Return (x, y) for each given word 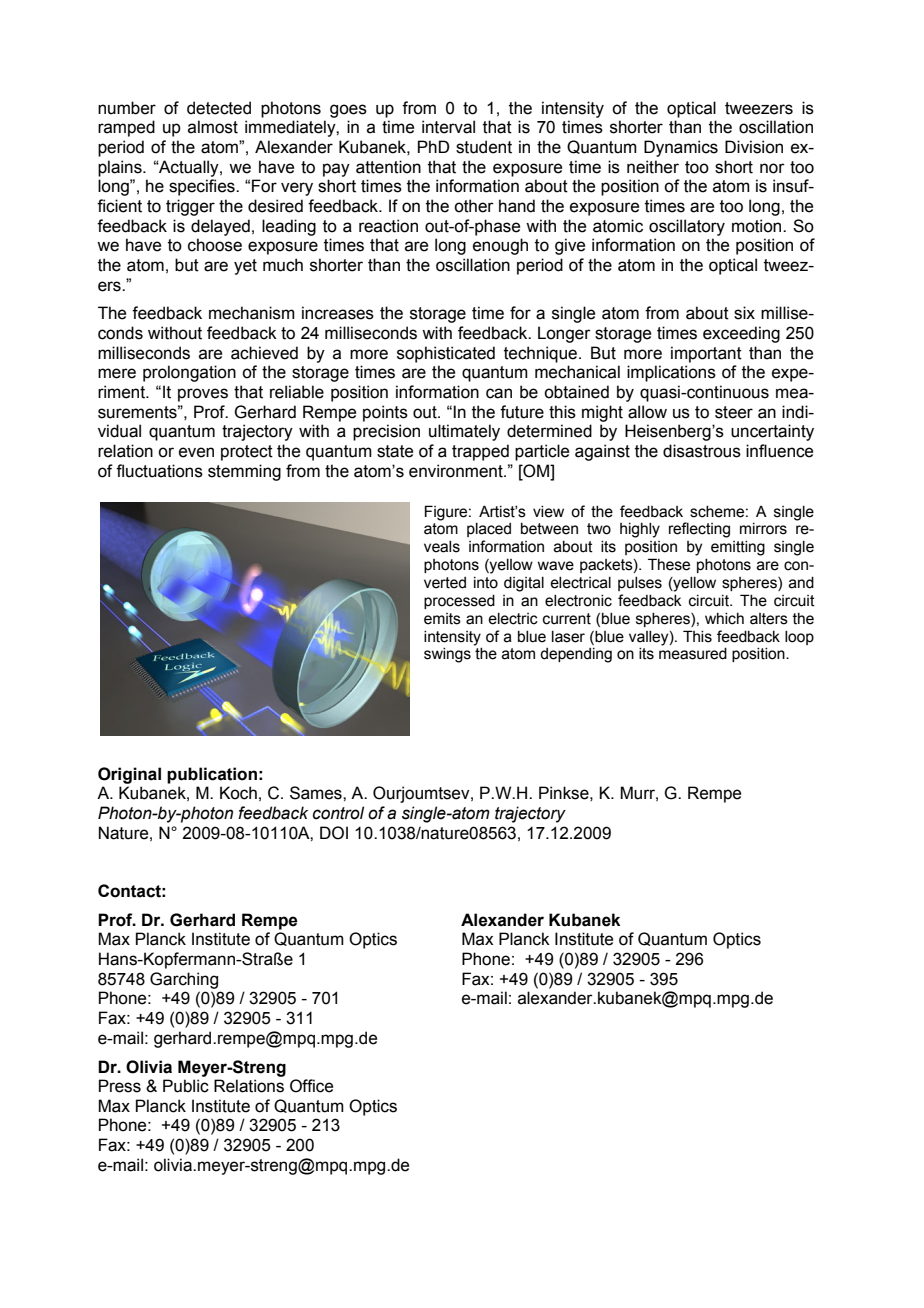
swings (447, 655)
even (196, 452)
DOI (334, 833)
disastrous (702, 451)
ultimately (464, 432)
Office (311, 1086)
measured (693, 654)
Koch (238, 793)
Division (754, 147)
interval (448, 127)
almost (213, 127)
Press (120, 1086)
